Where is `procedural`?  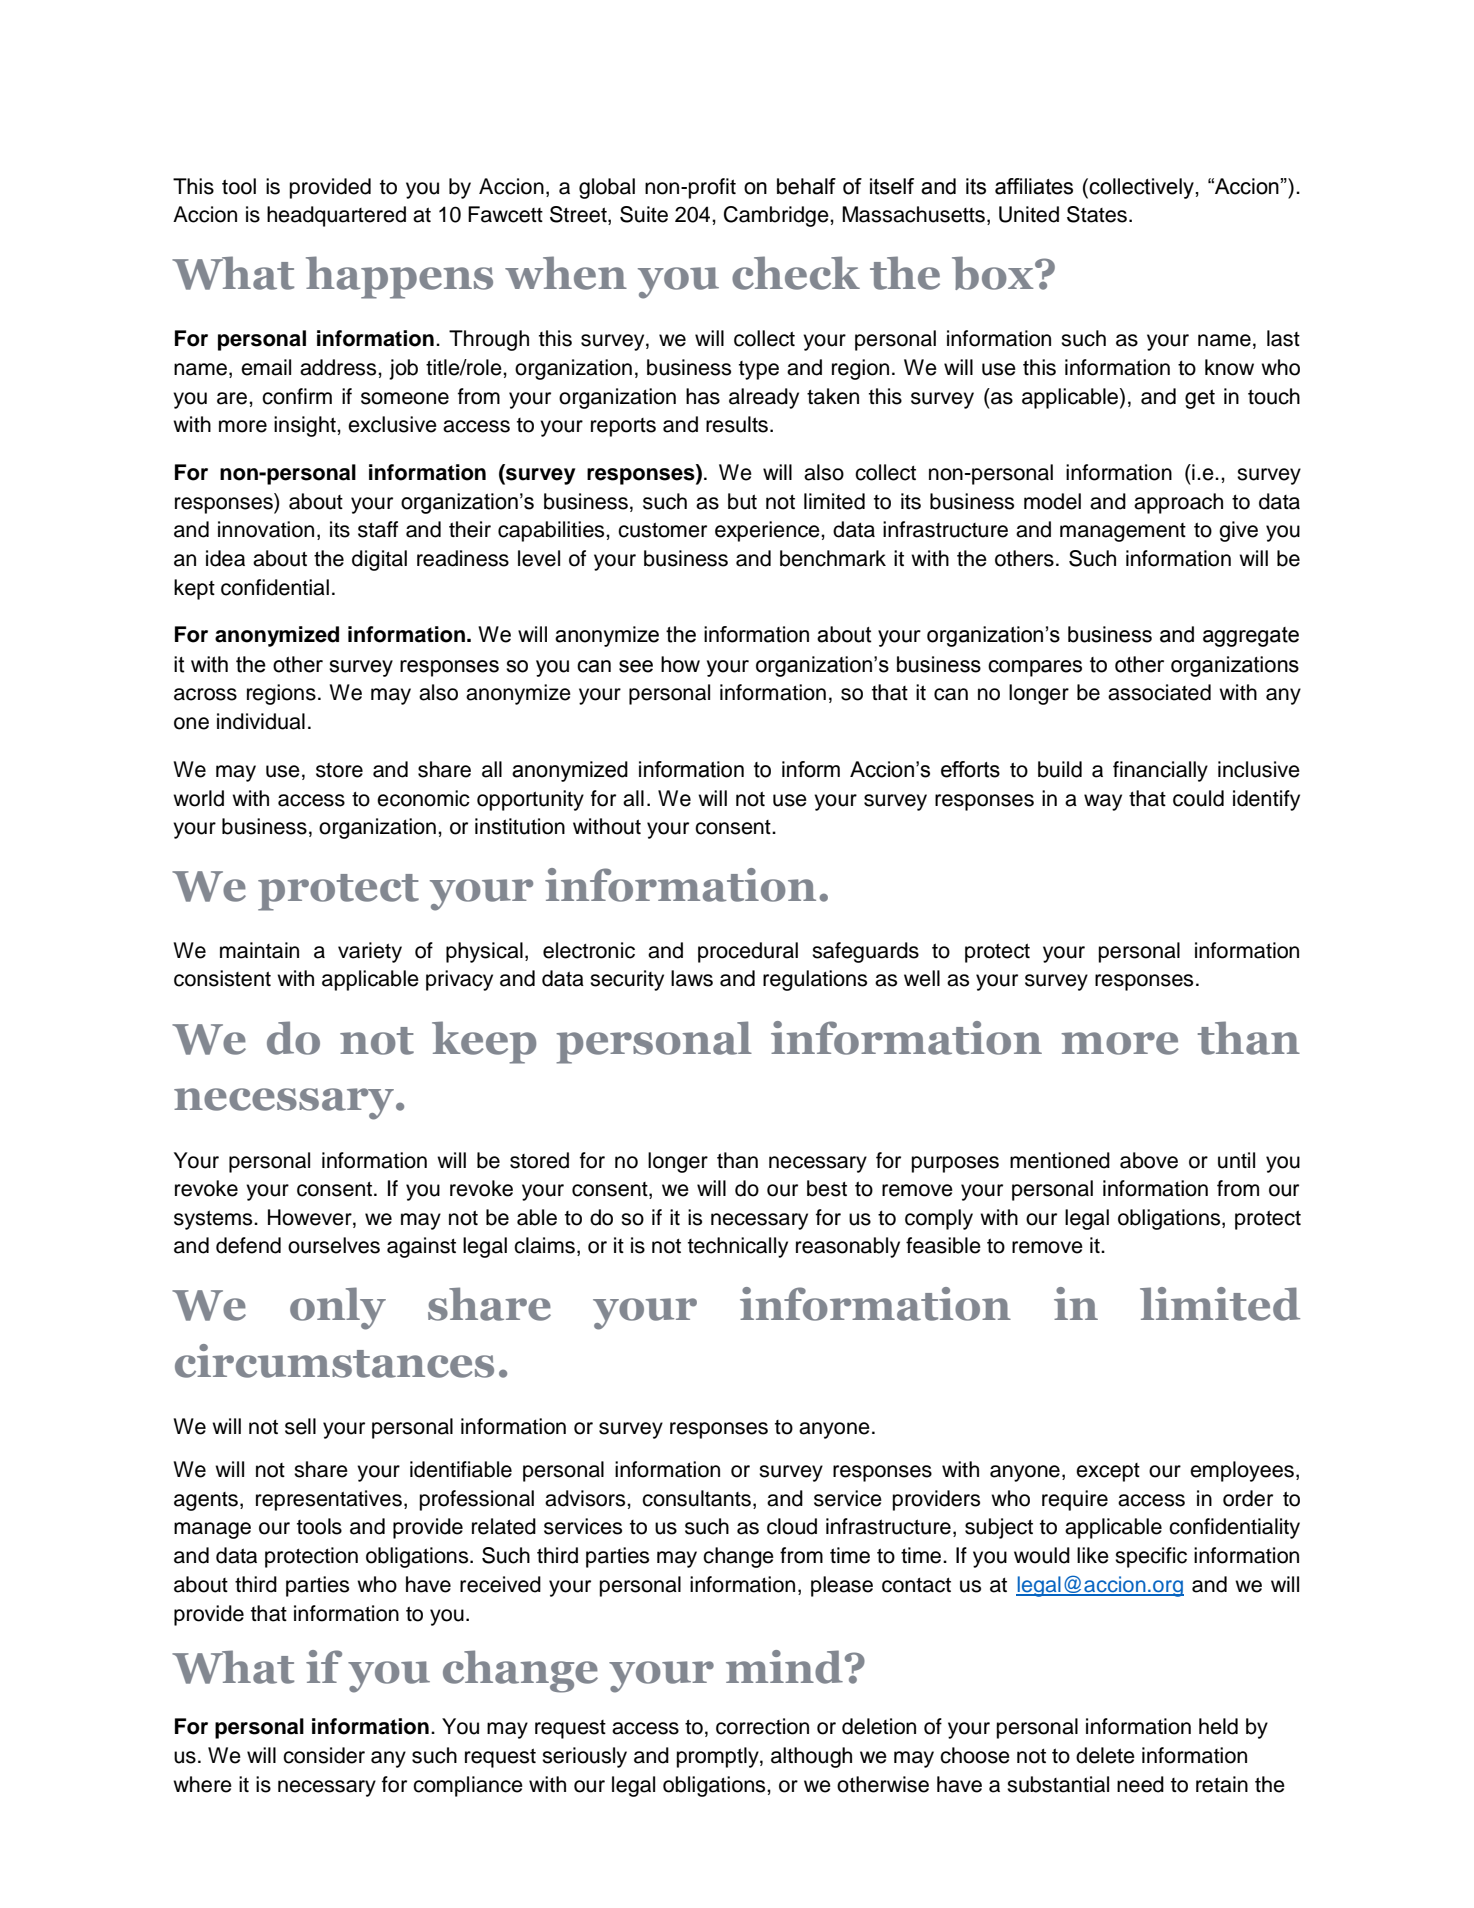
procedural is located at coordinates (748, 952).
